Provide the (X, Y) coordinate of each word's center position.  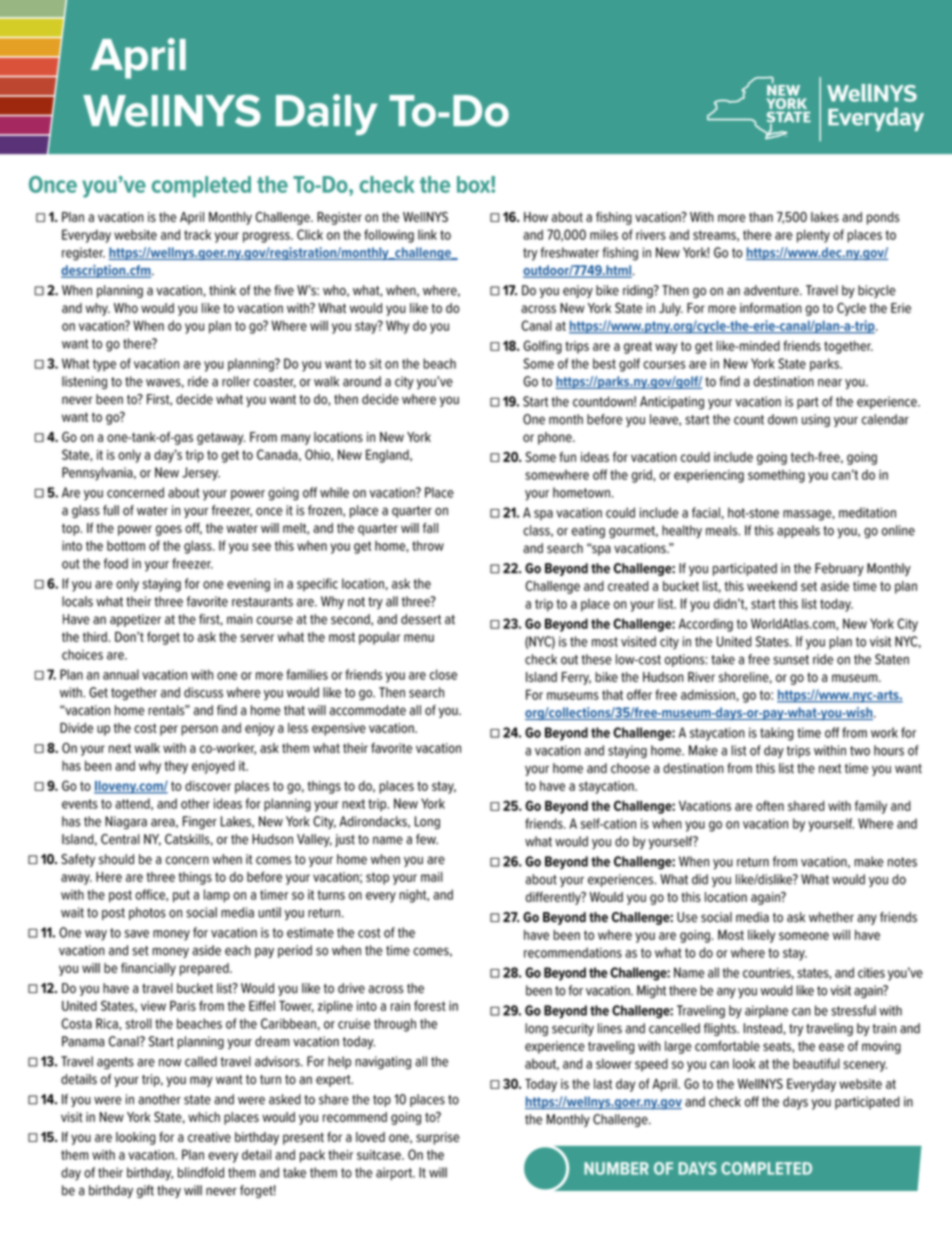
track (197, 234)
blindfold (201, 1172)
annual (121, 674)
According (706, 625)
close (443, 674)
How (536, 217)
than (761, 217)
